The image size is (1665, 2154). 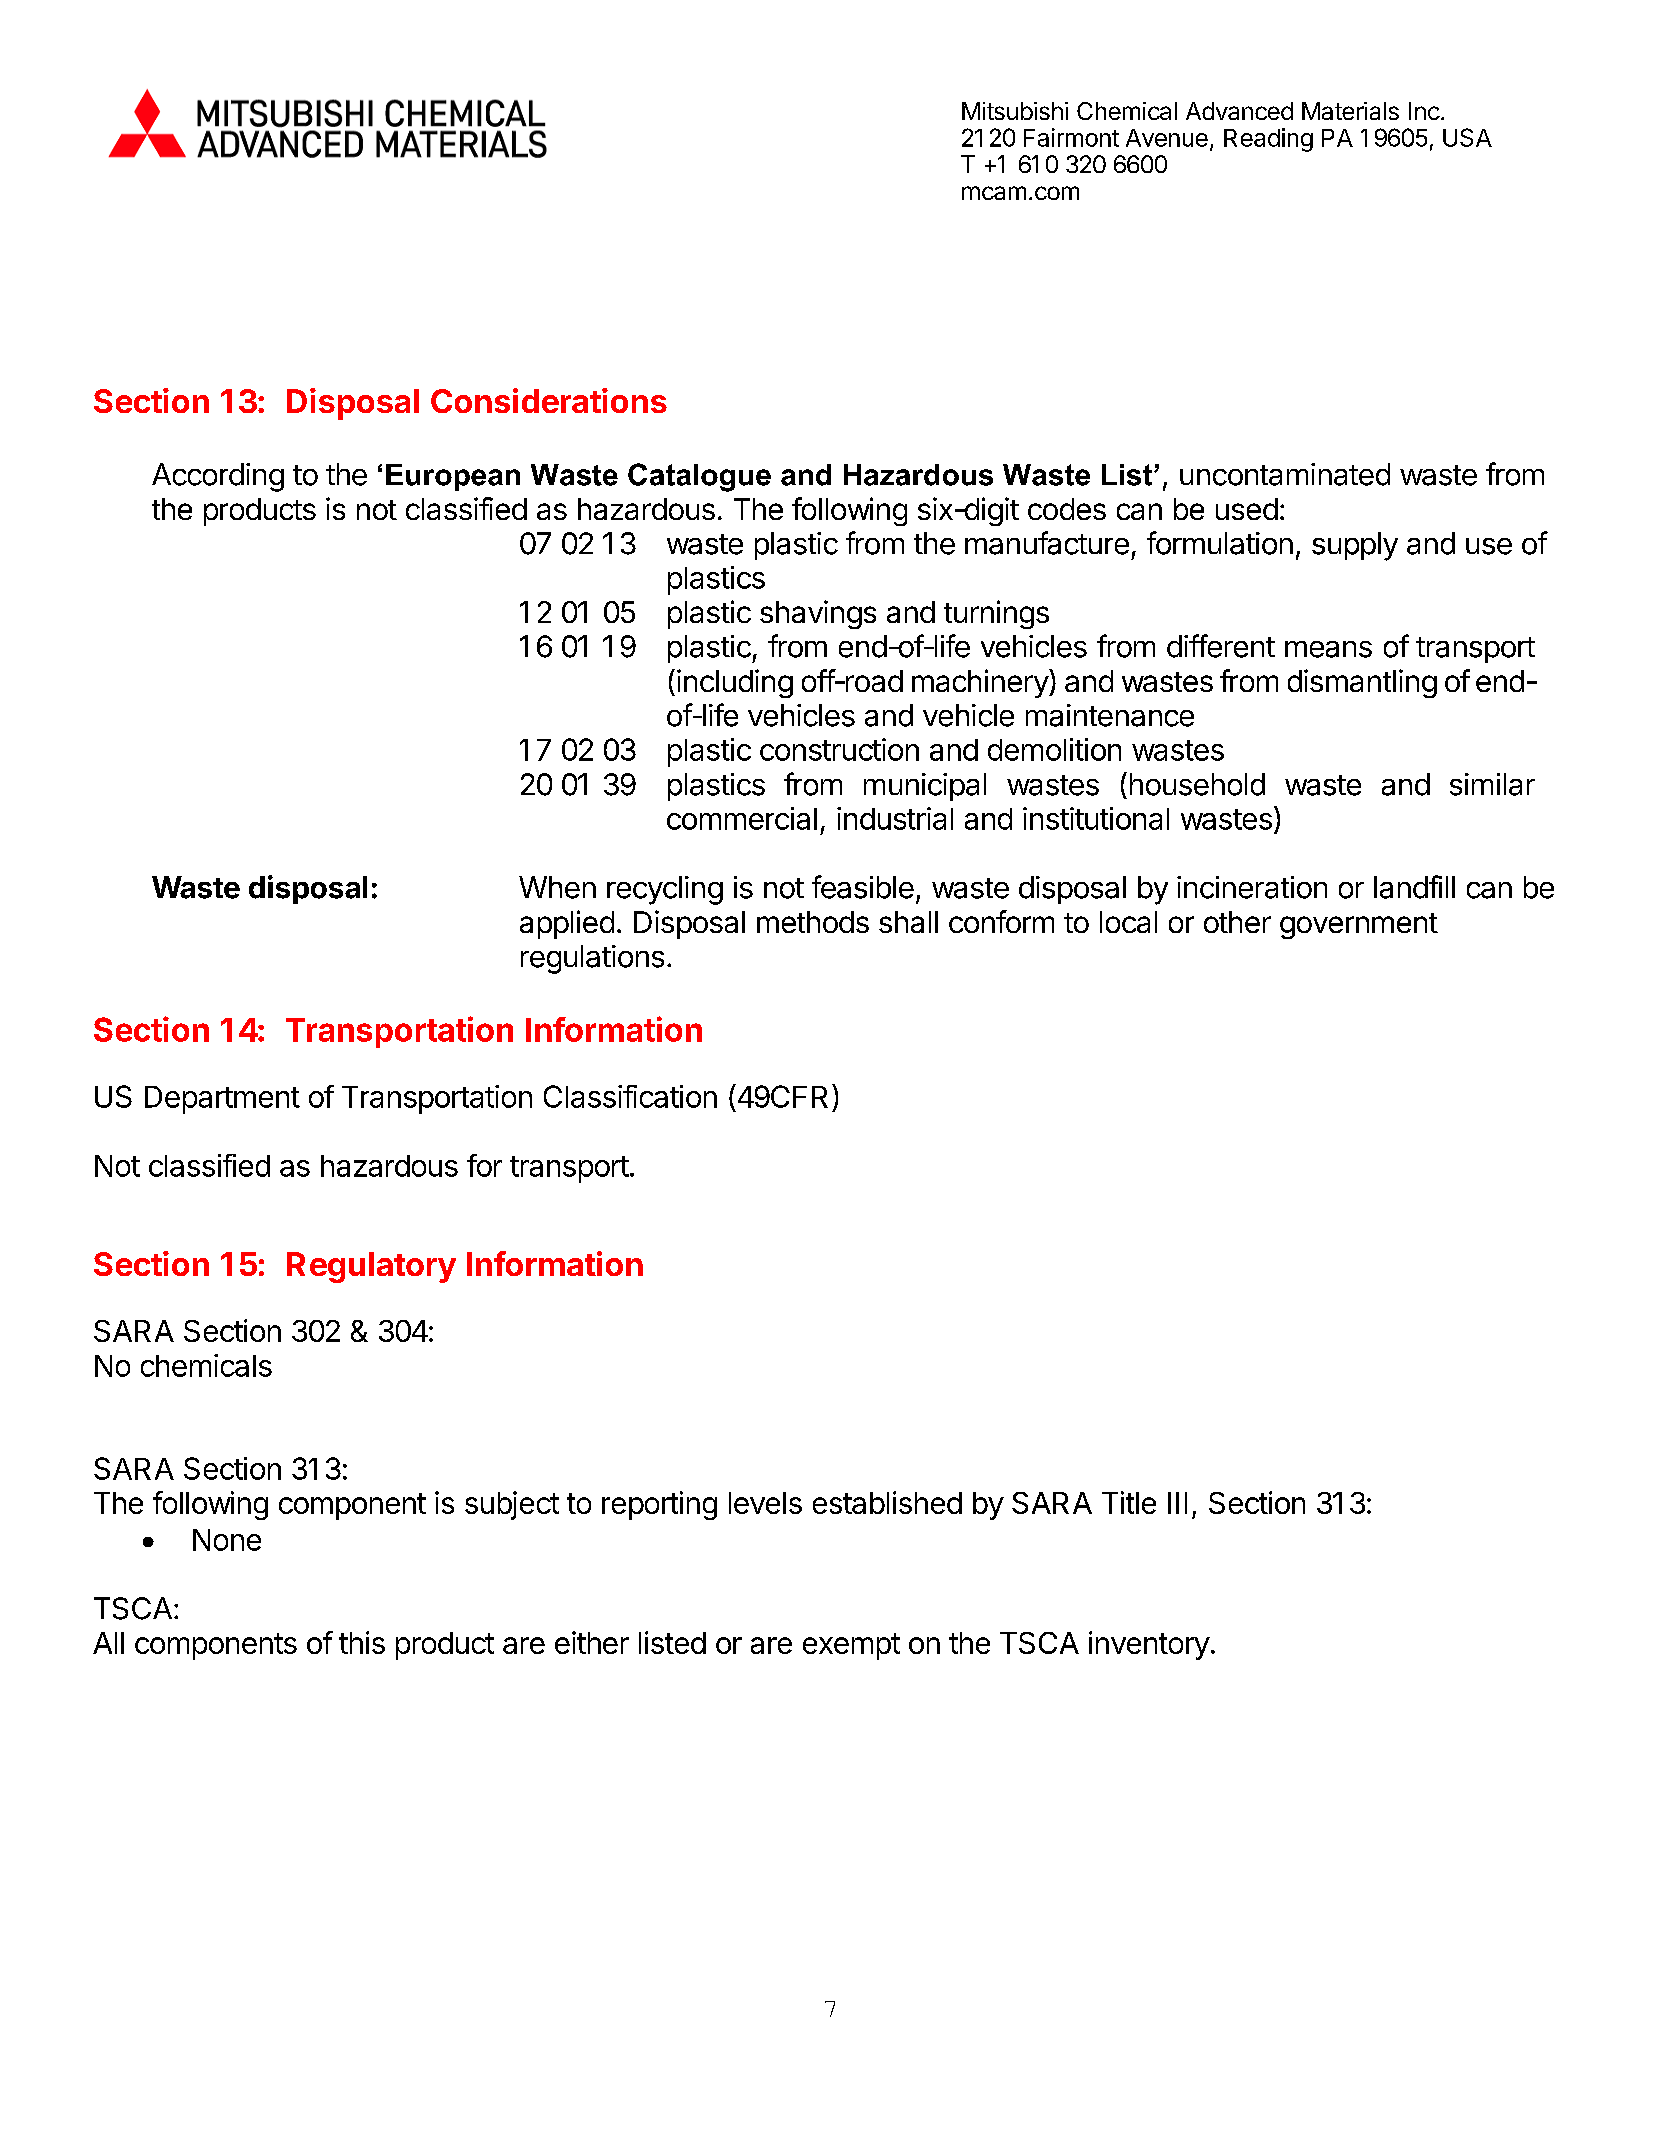 I want to click on feasible, so click(x=863, y=887).
